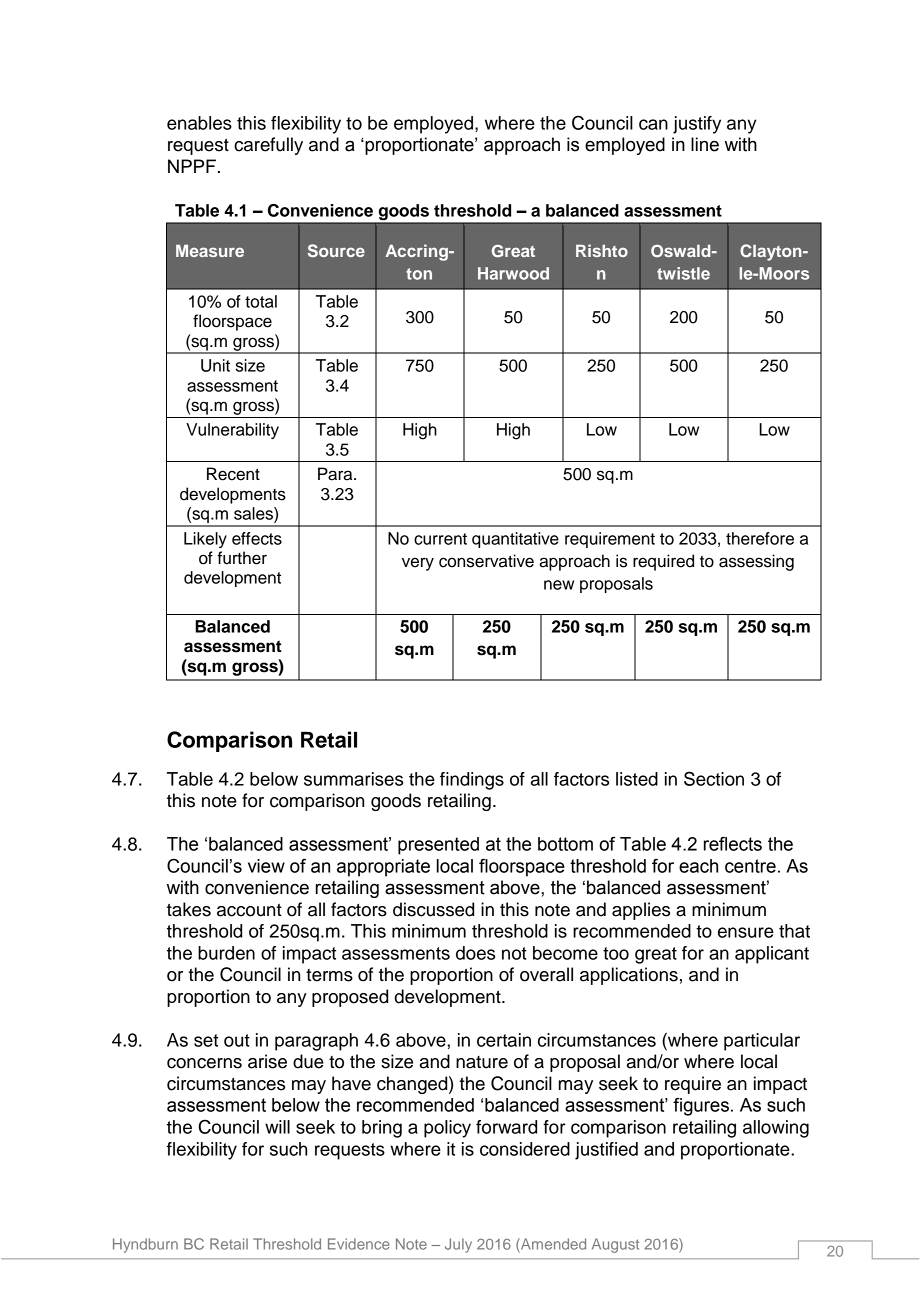 The width and height of the screenshot is (924, 1308). I want to click on Harwood, so click(513, 273).
